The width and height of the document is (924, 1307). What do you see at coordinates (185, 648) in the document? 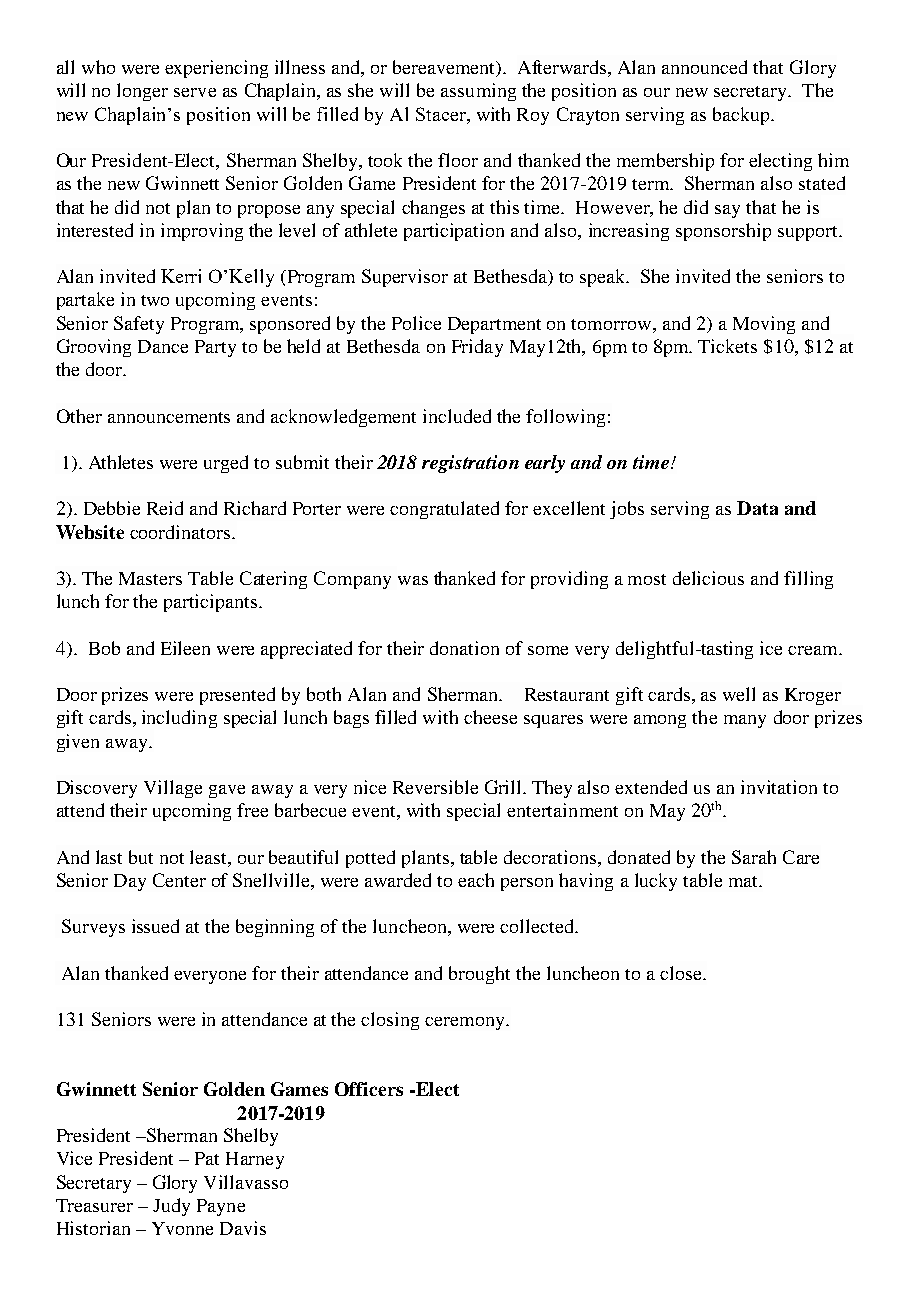
I see `Eileen` at bounding box center [185, 648].
